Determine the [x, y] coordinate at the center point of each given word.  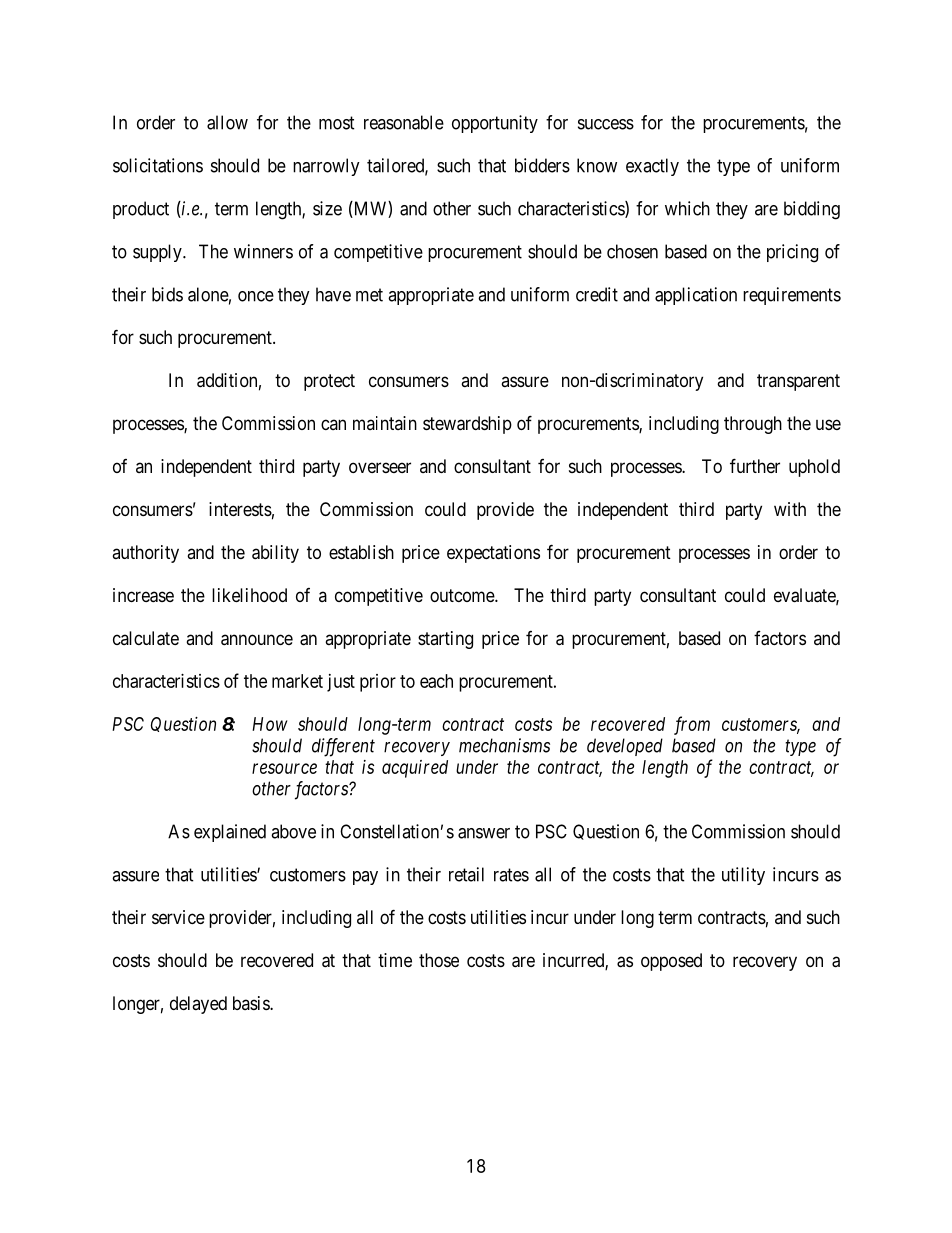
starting [445, 640]
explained [230, 833]
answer [484, 833]
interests [240, 509]
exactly [652, 167]
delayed [198, 1005]
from [692, 725]
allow [227, 122]
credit [597, 294]
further [755, 465]
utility [743, 876]
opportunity [495, 124]
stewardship [467, 425]
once [256, 296]
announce [257, 640]
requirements [792, 296]
